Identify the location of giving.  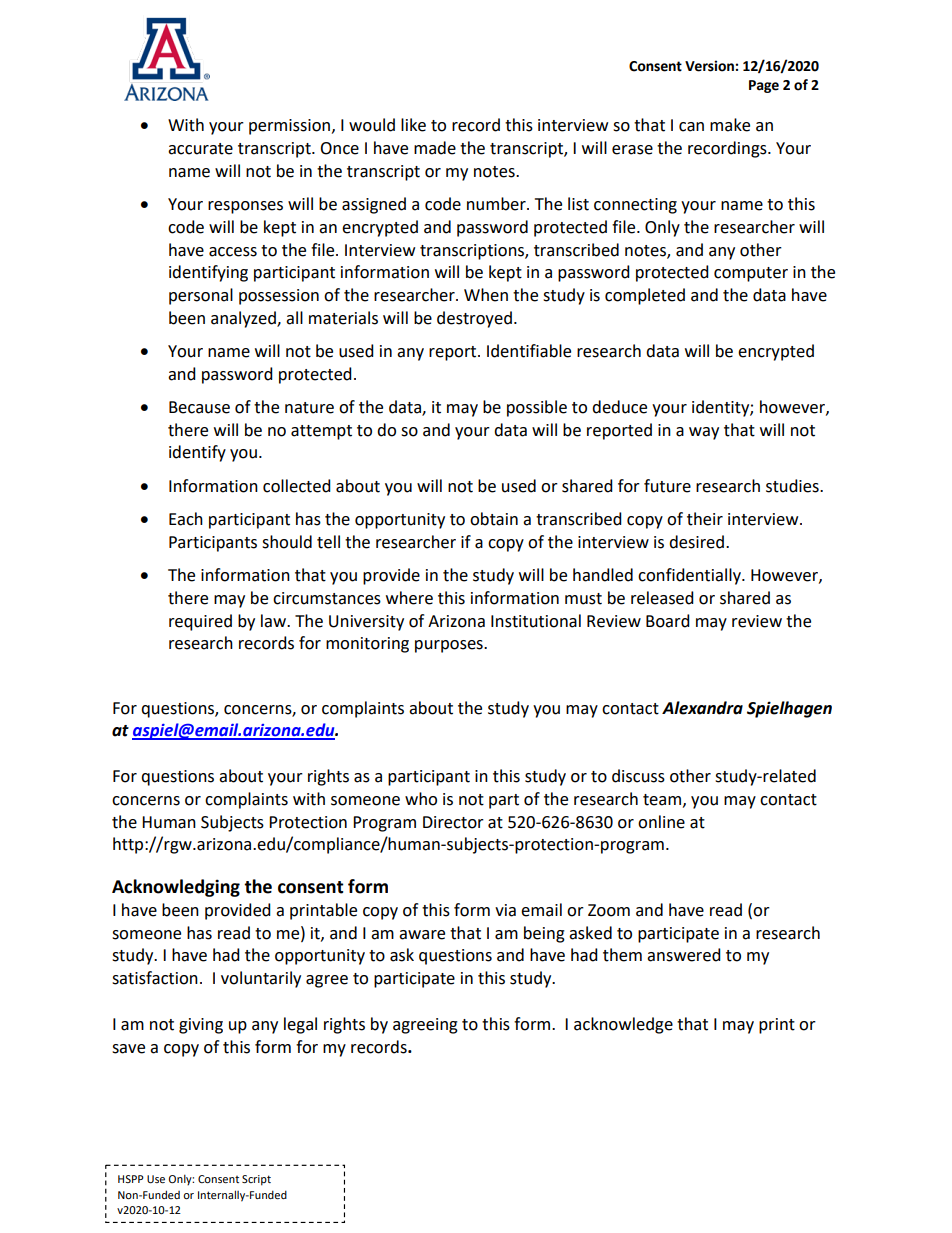
(201, 1026).
